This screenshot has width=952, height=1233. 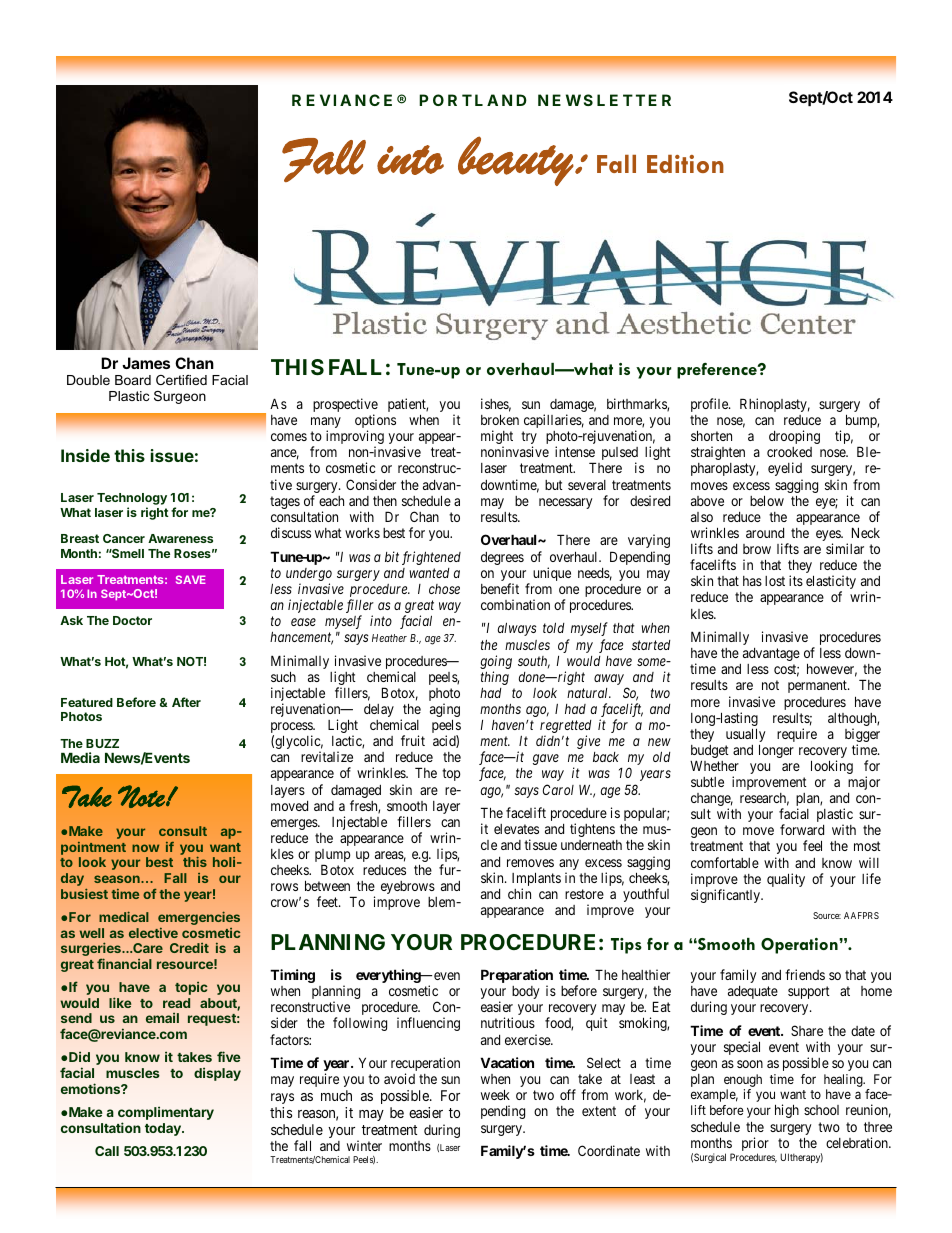 What do you see at coordinates (164, 1129) in the screenshot?
I see `today` at bounding box center [164, 1129].
